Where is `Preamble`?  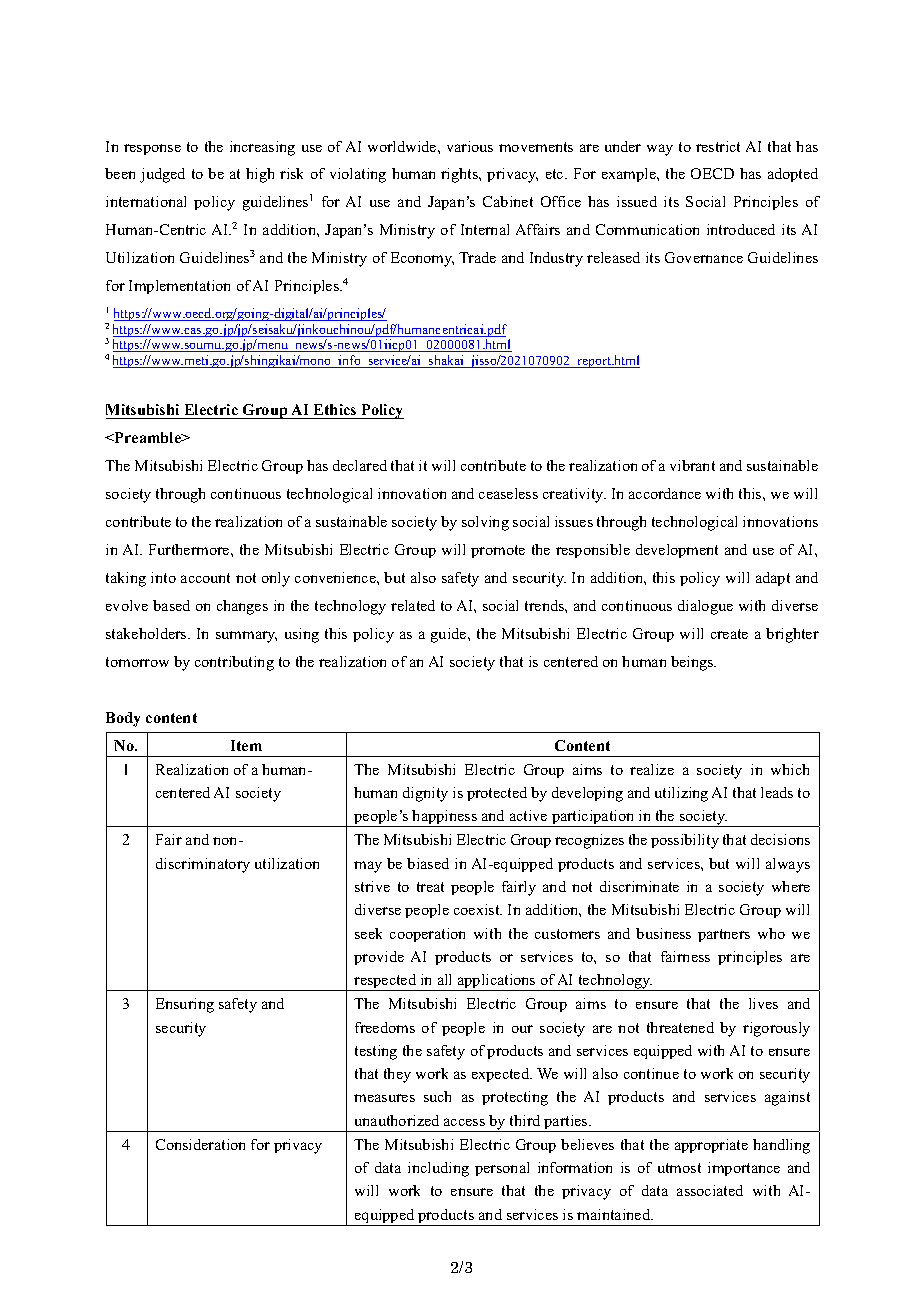 Preamble is located at coordinates (148, 437).
